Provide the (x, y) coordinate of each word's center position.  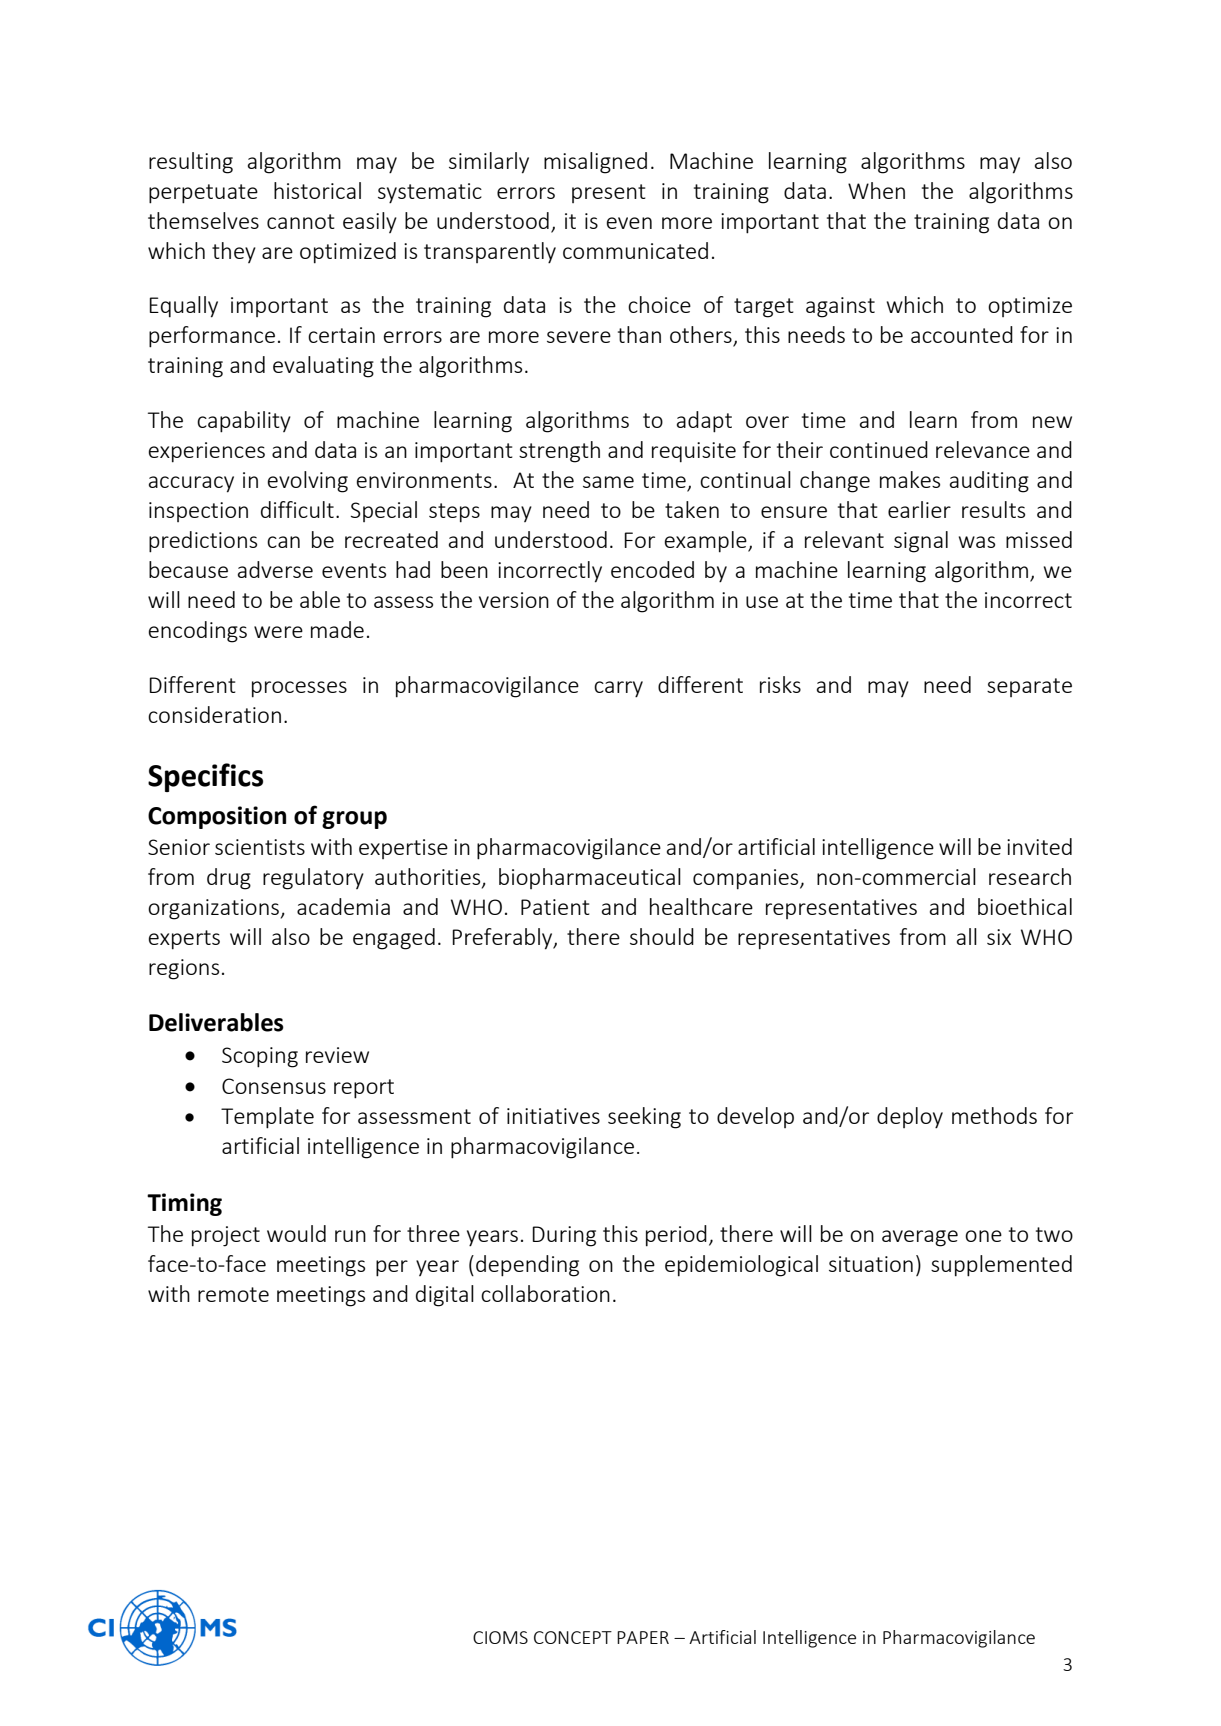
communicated (635, 250)
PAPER (643, 1637)
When (876, 190)
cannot (301, 221)
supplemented (1001, 1266)
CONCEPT (573, 1637)
